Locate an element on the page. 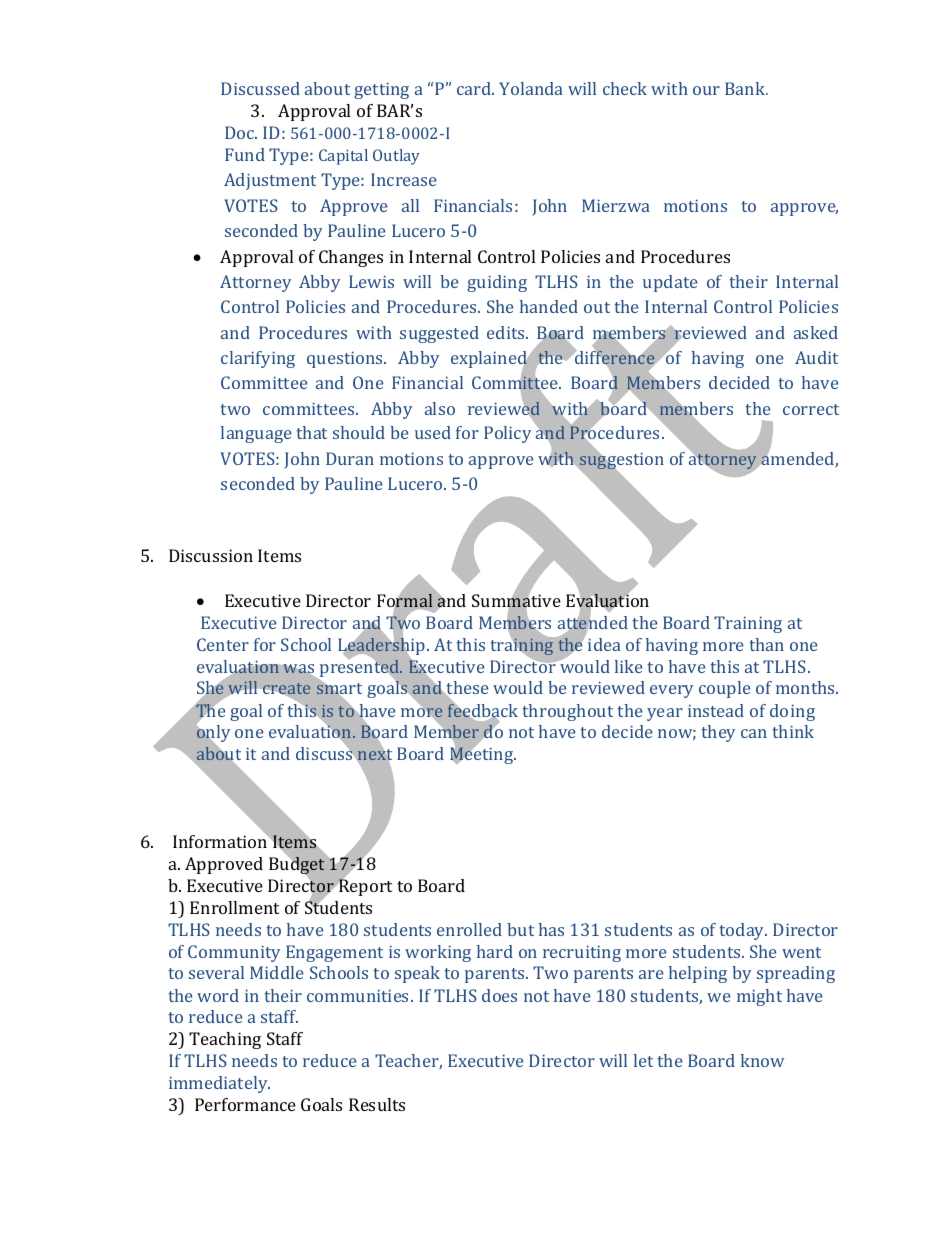  Yolanda is located at coordinates (531, 88).
